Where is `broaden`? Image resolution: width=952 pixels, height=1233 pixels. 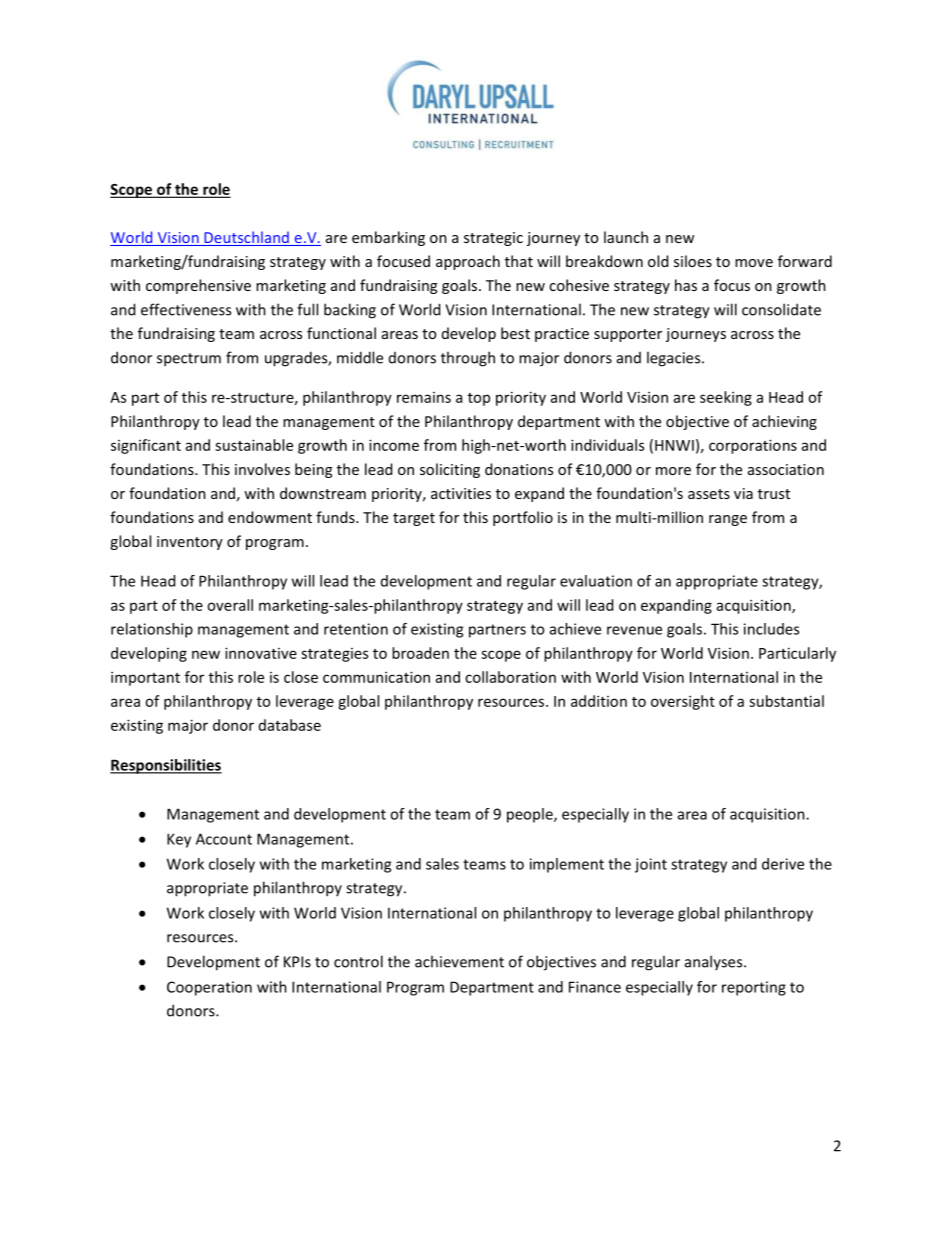 broaden is located at coordinates (420, 653).
